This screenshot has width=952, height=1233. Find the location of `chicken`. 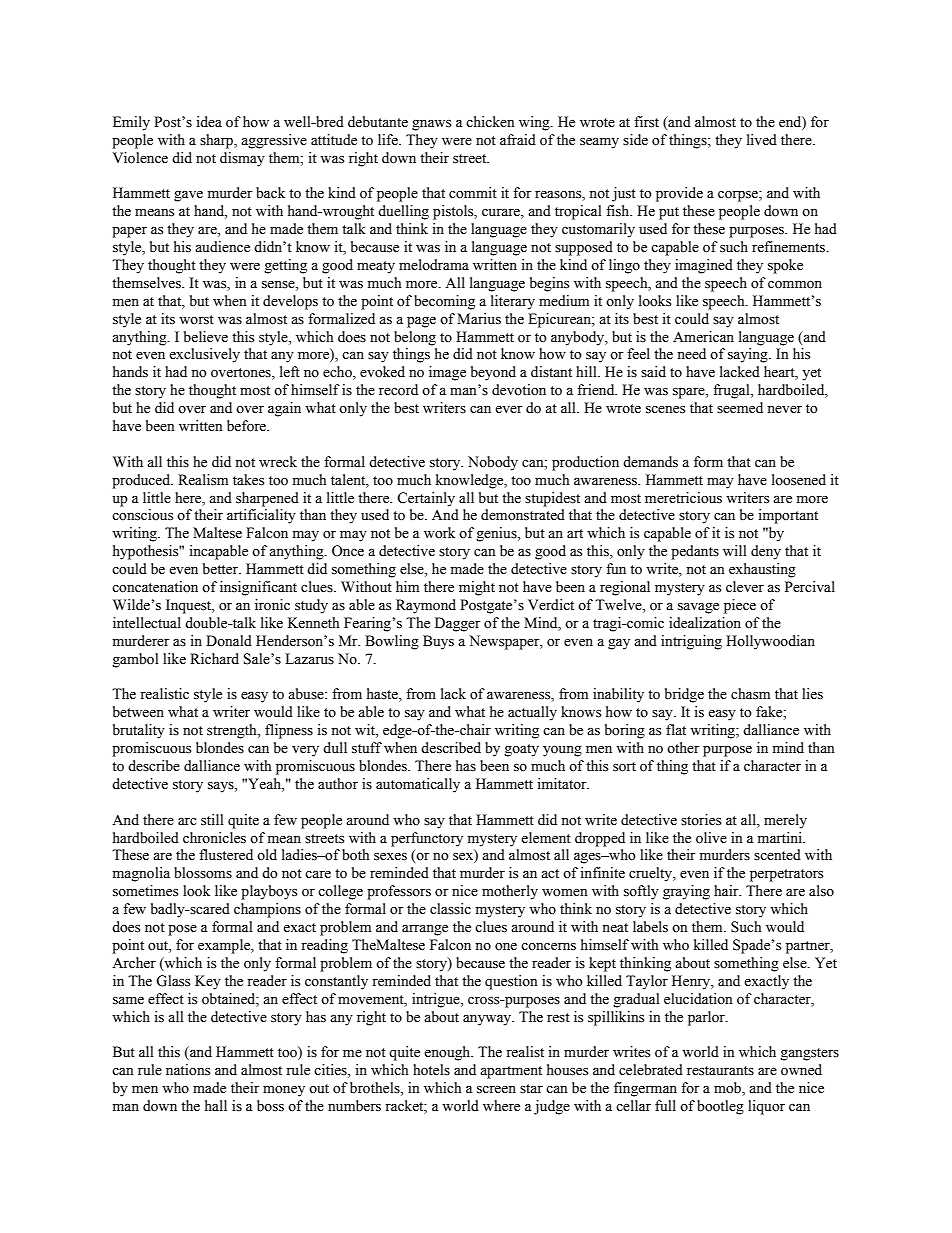

chicken is located at coordinates (490, 122).
